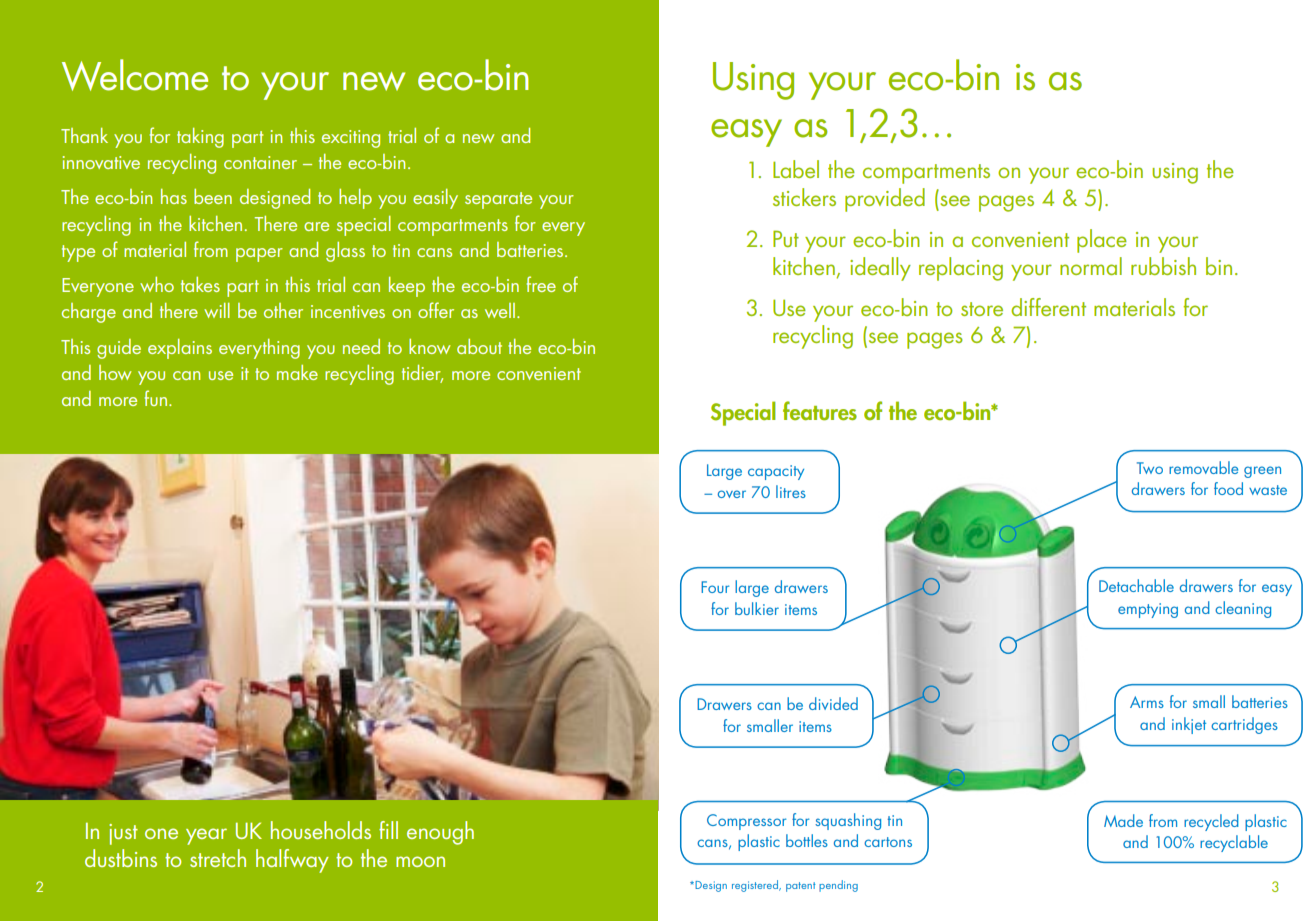 The image size is (1316, 921). Describe the element at coordinates (732, 494) in the screenshot. I see `over` at that location.
